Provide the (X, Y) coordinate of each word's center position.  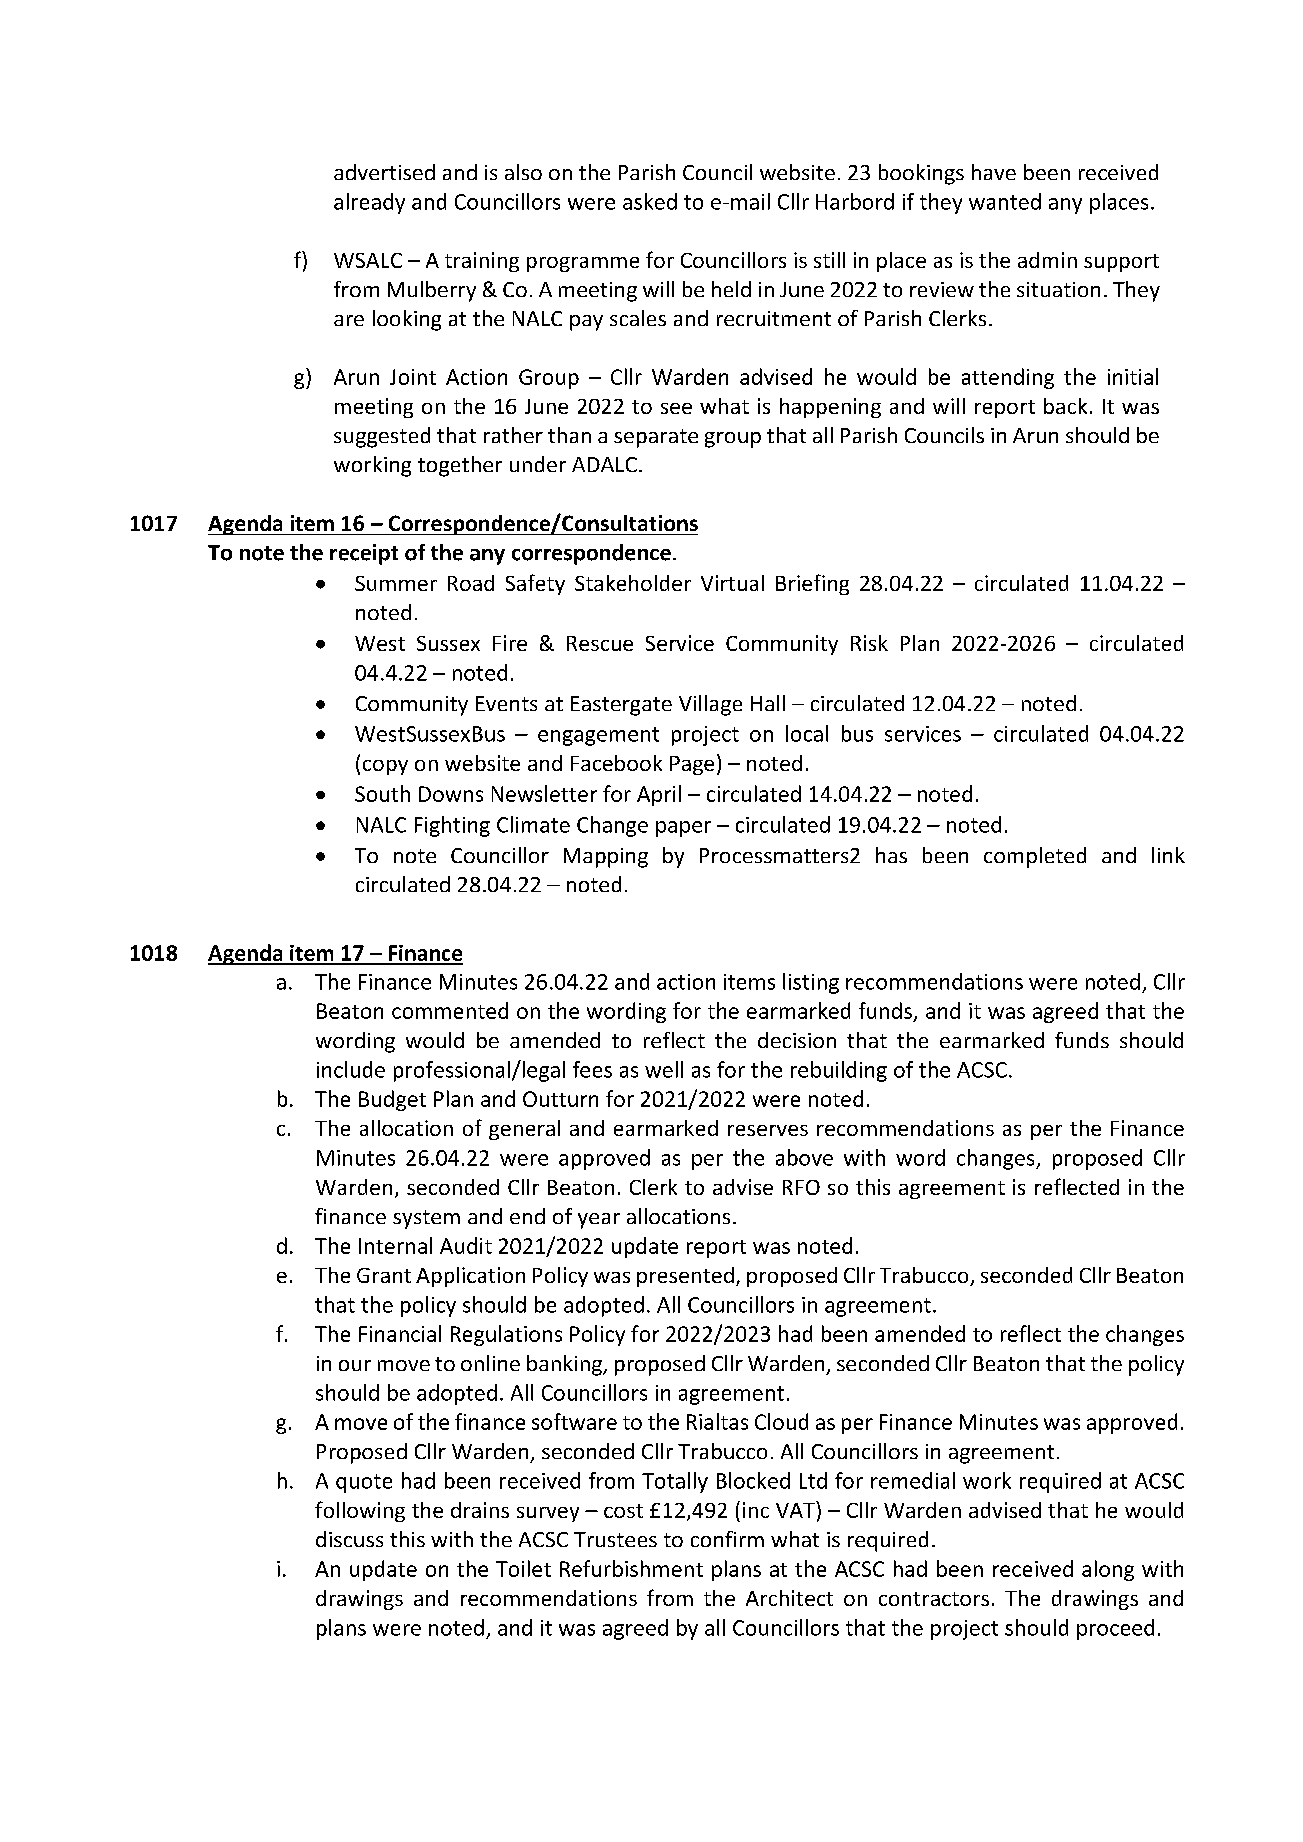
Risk (869, 643)
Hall (768, 703)
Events (506, 703)
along (1108, 1570)
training (482, 262)
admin (1047, 260)
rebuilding (839, 1071)
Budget (392, 1100)
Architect (789, 1598)
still (829, 260)
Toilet (523, 1568)
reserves (768, 1130)
